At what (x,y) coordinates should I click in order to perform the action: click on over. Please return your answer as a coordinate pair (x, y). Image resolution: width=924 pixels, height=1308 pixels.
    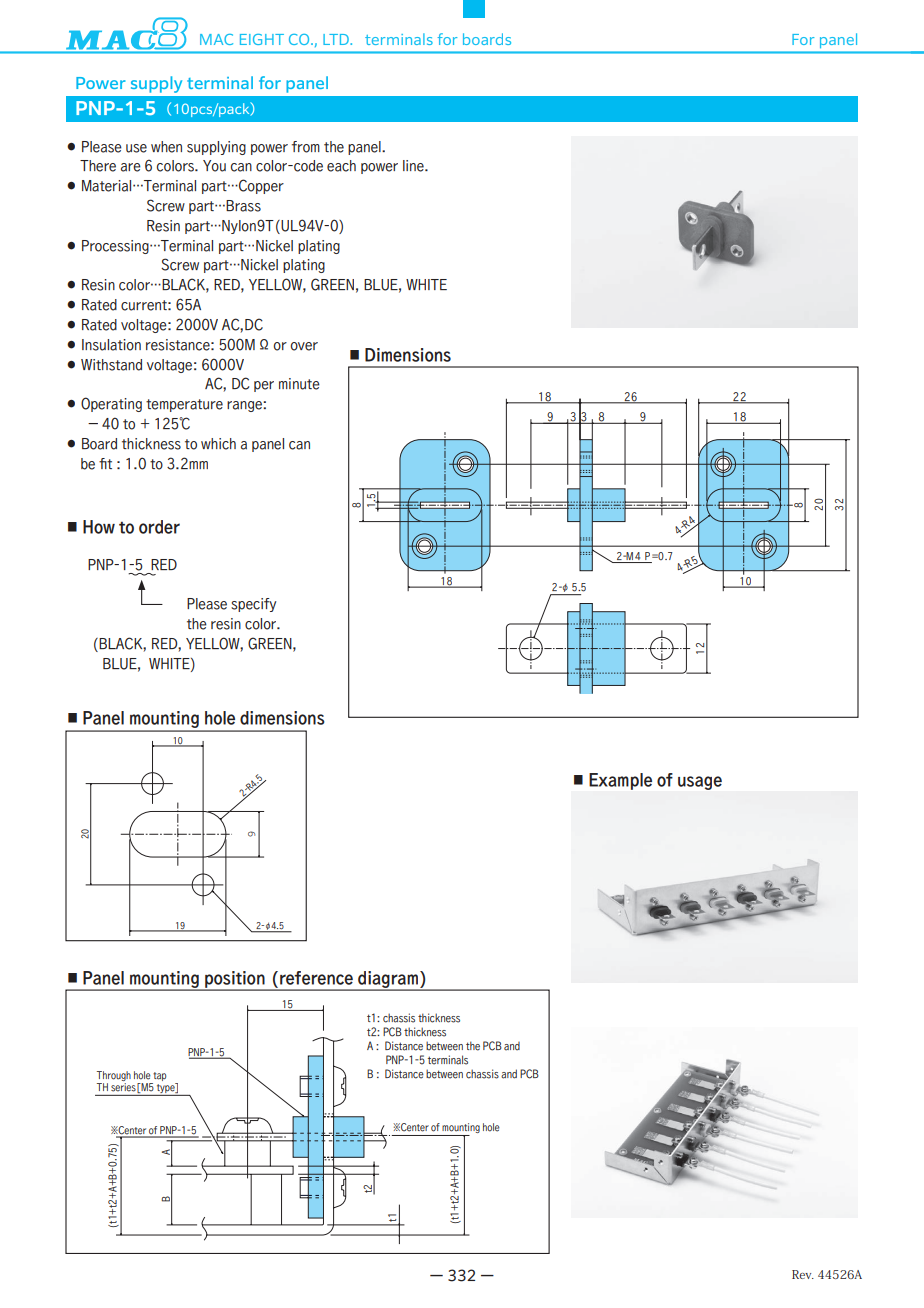
    Looking at the image, I should click on (304, 346).
